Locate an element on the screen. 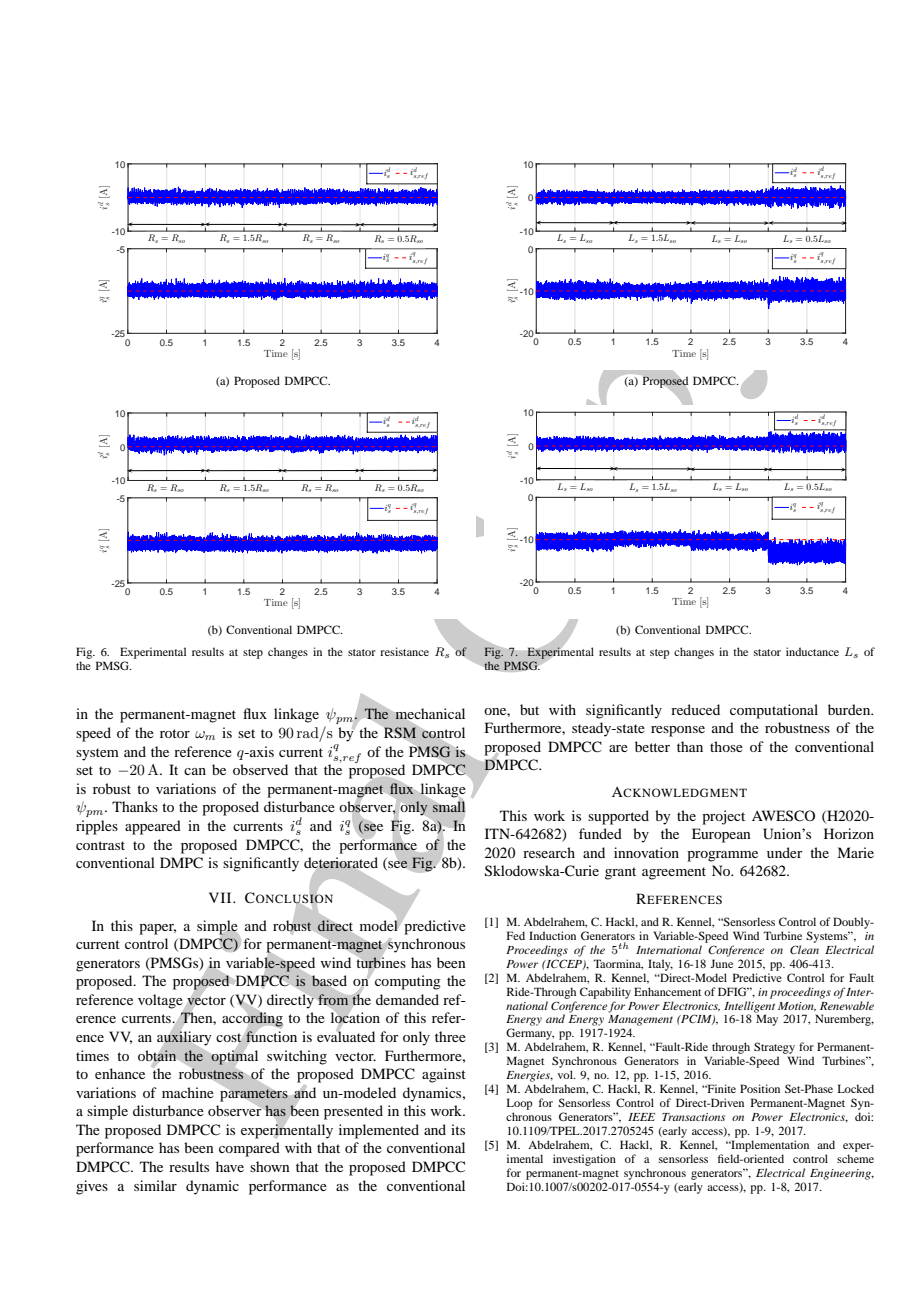 Image resolution: width=924 pixels, height=1308 pixels. according is located at coordinates (252, 1019).
